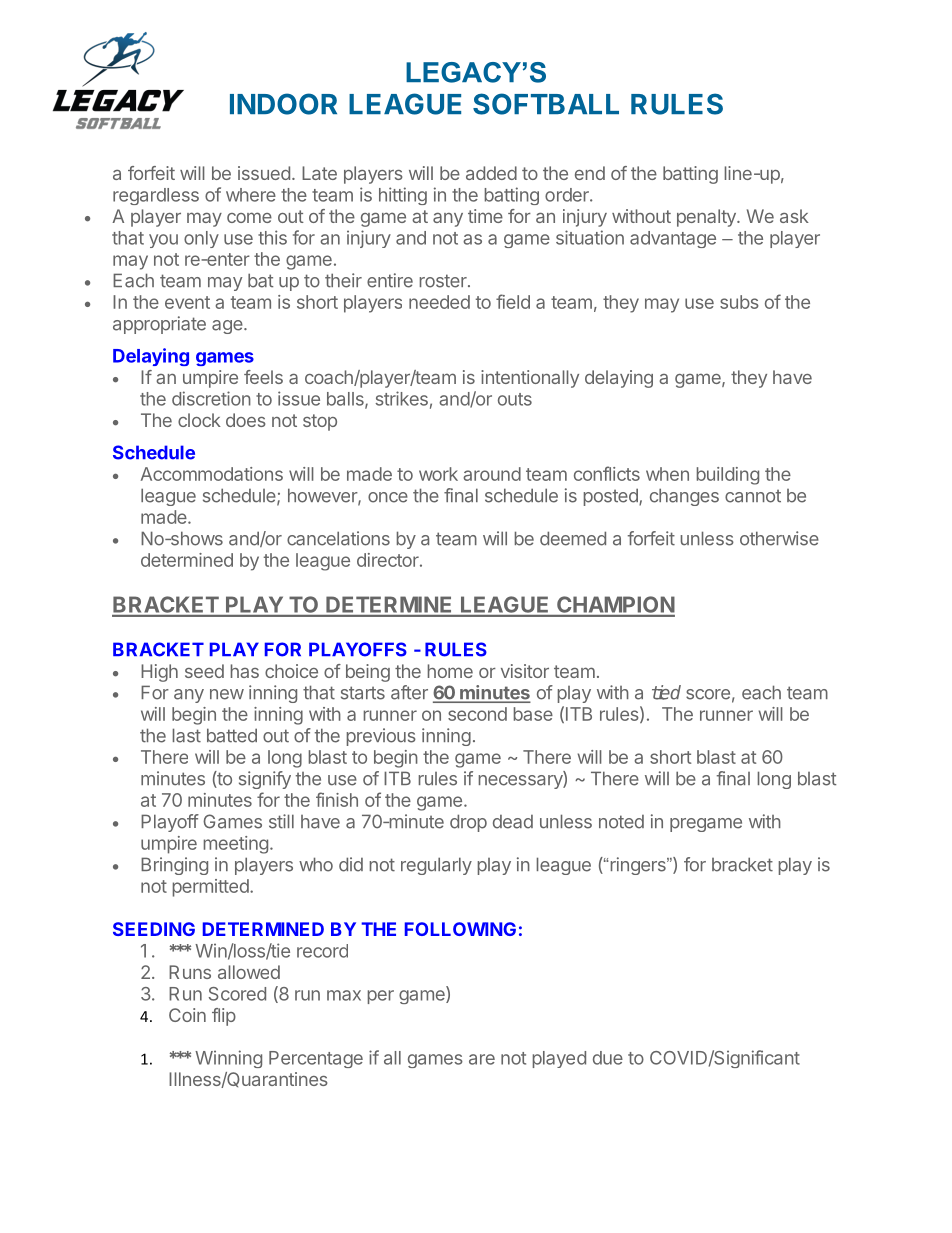 This screenshot has width=952, height=1233. What do you see at coordinates (707, 218) in the screenshot?
I see `penalty` at bounding box center [707, 218].
